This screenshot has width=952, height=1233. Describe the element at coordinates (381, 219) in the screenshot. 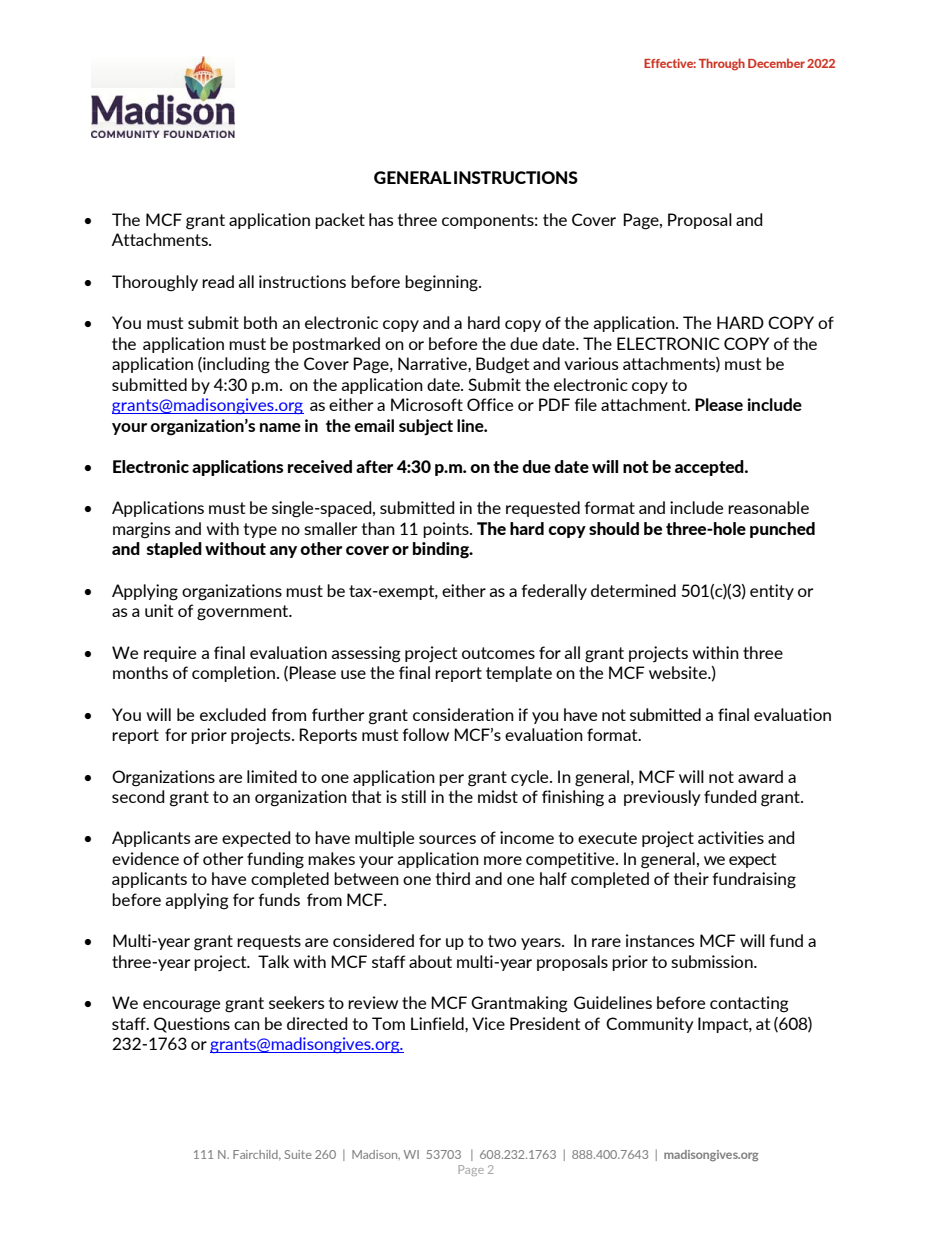

I see `has` at that location.
